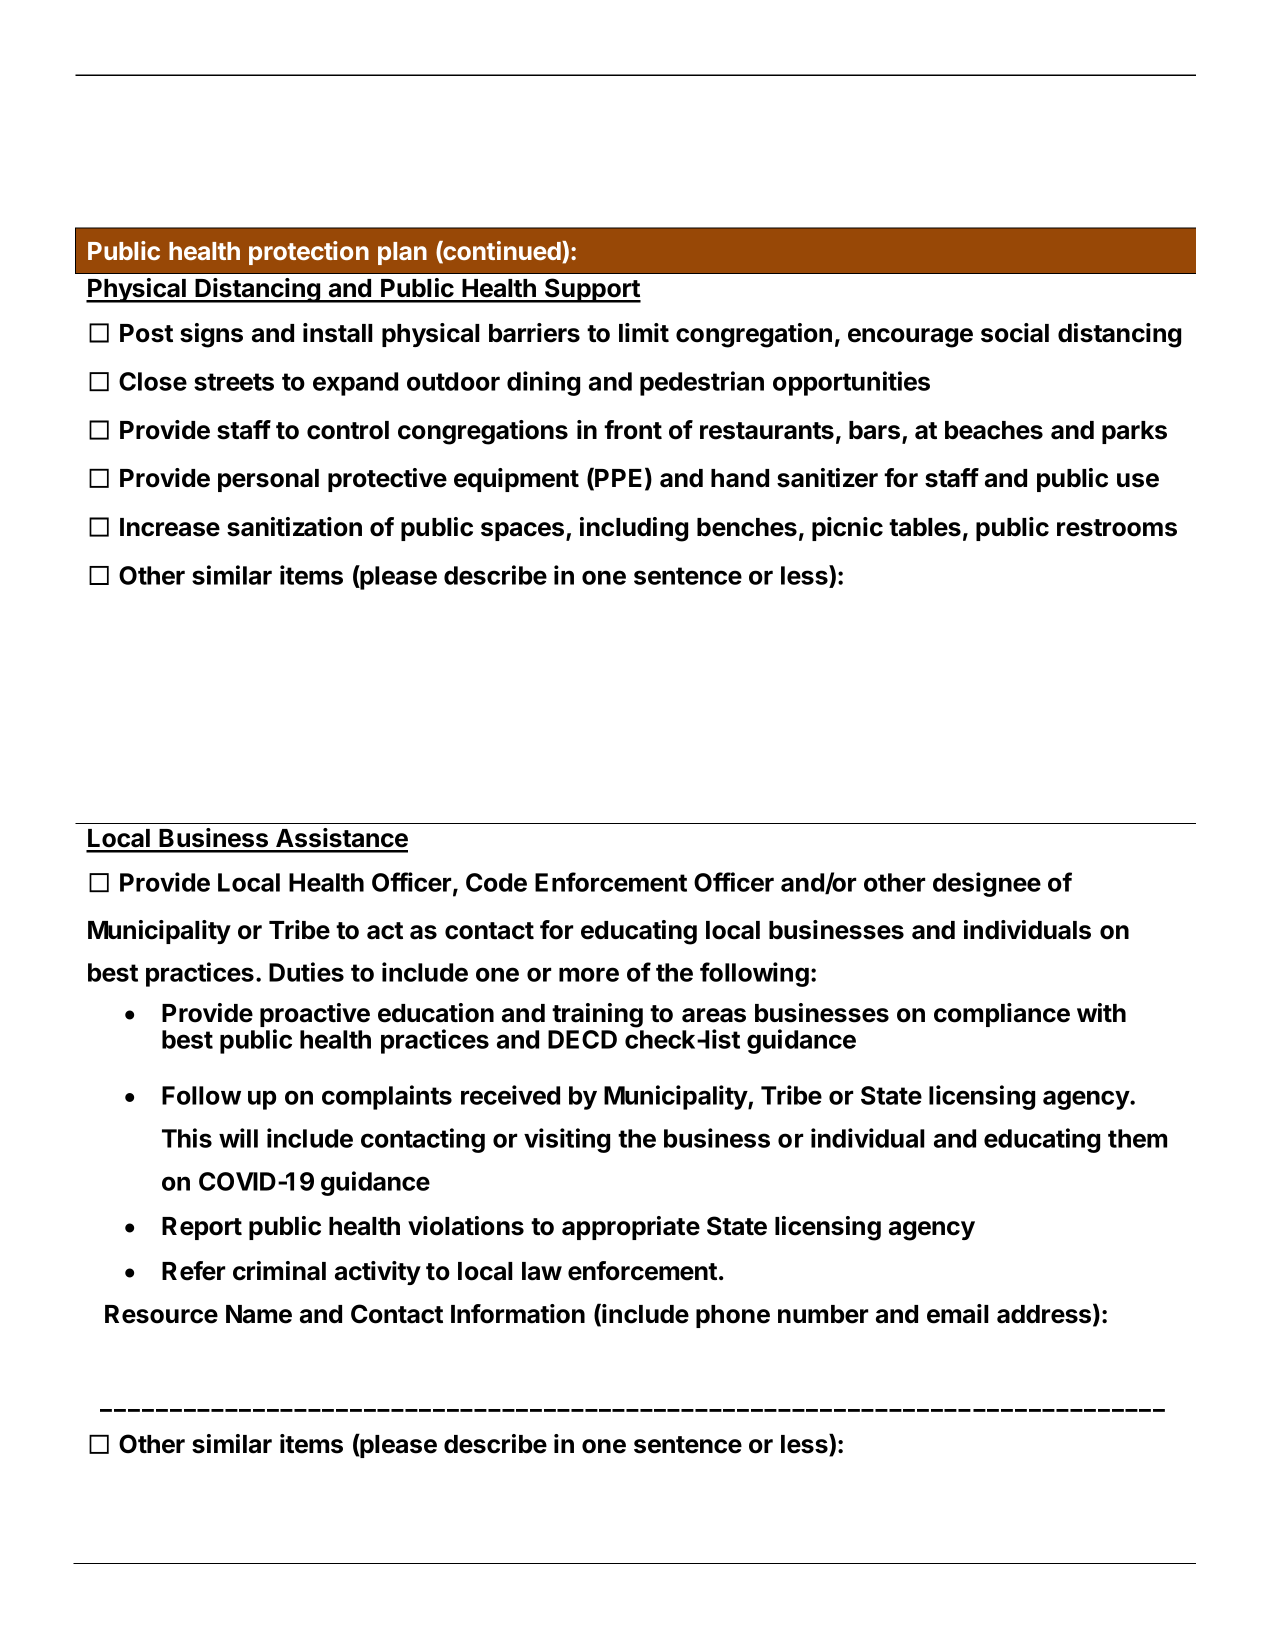  What do you see at coordinates (309, 253) in the screenshot?
I see `protection` at bounding box center [309, 253].
